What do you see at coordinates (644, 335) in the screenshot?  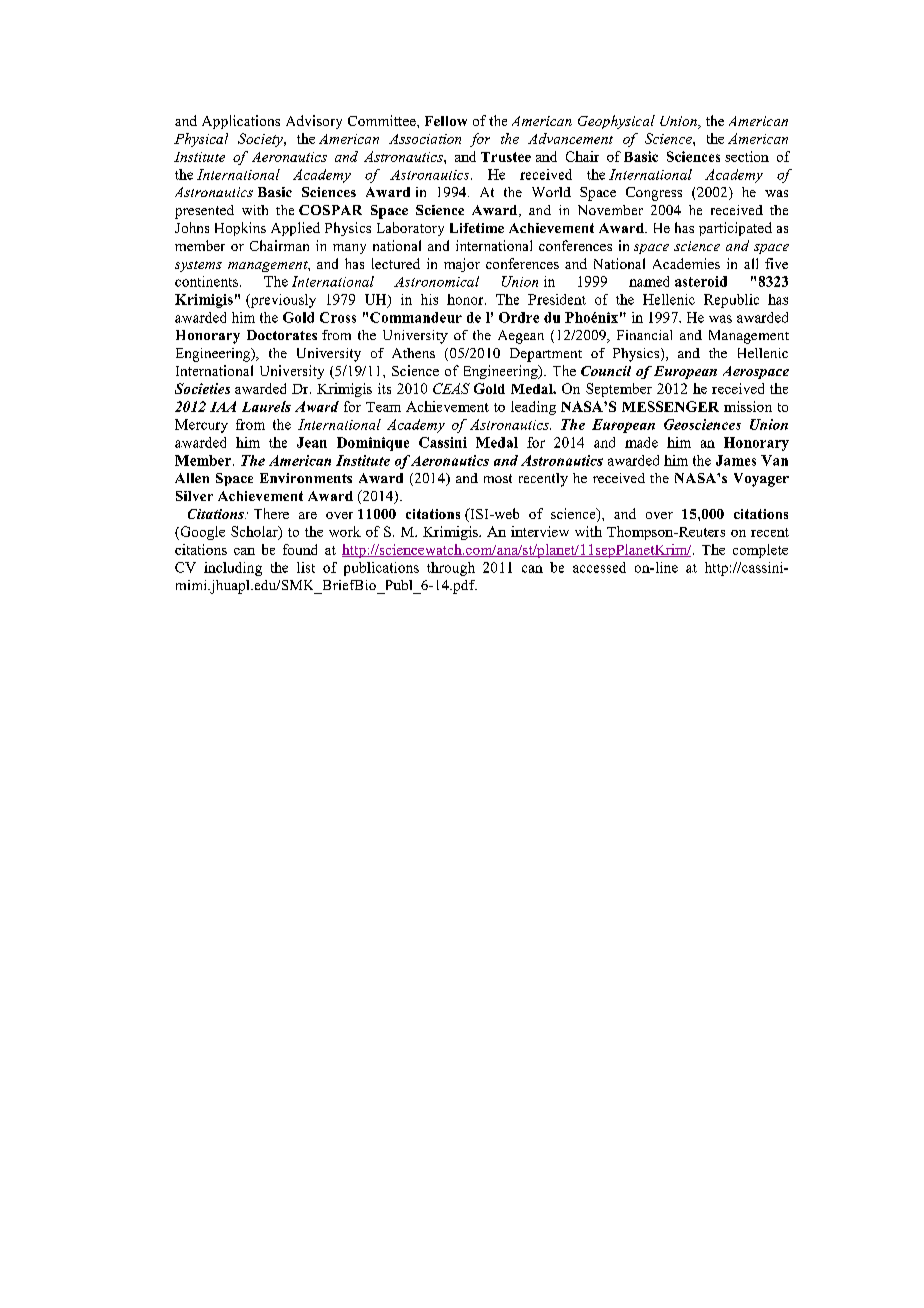 I see `Financial` at bounding box center [644, 335].
